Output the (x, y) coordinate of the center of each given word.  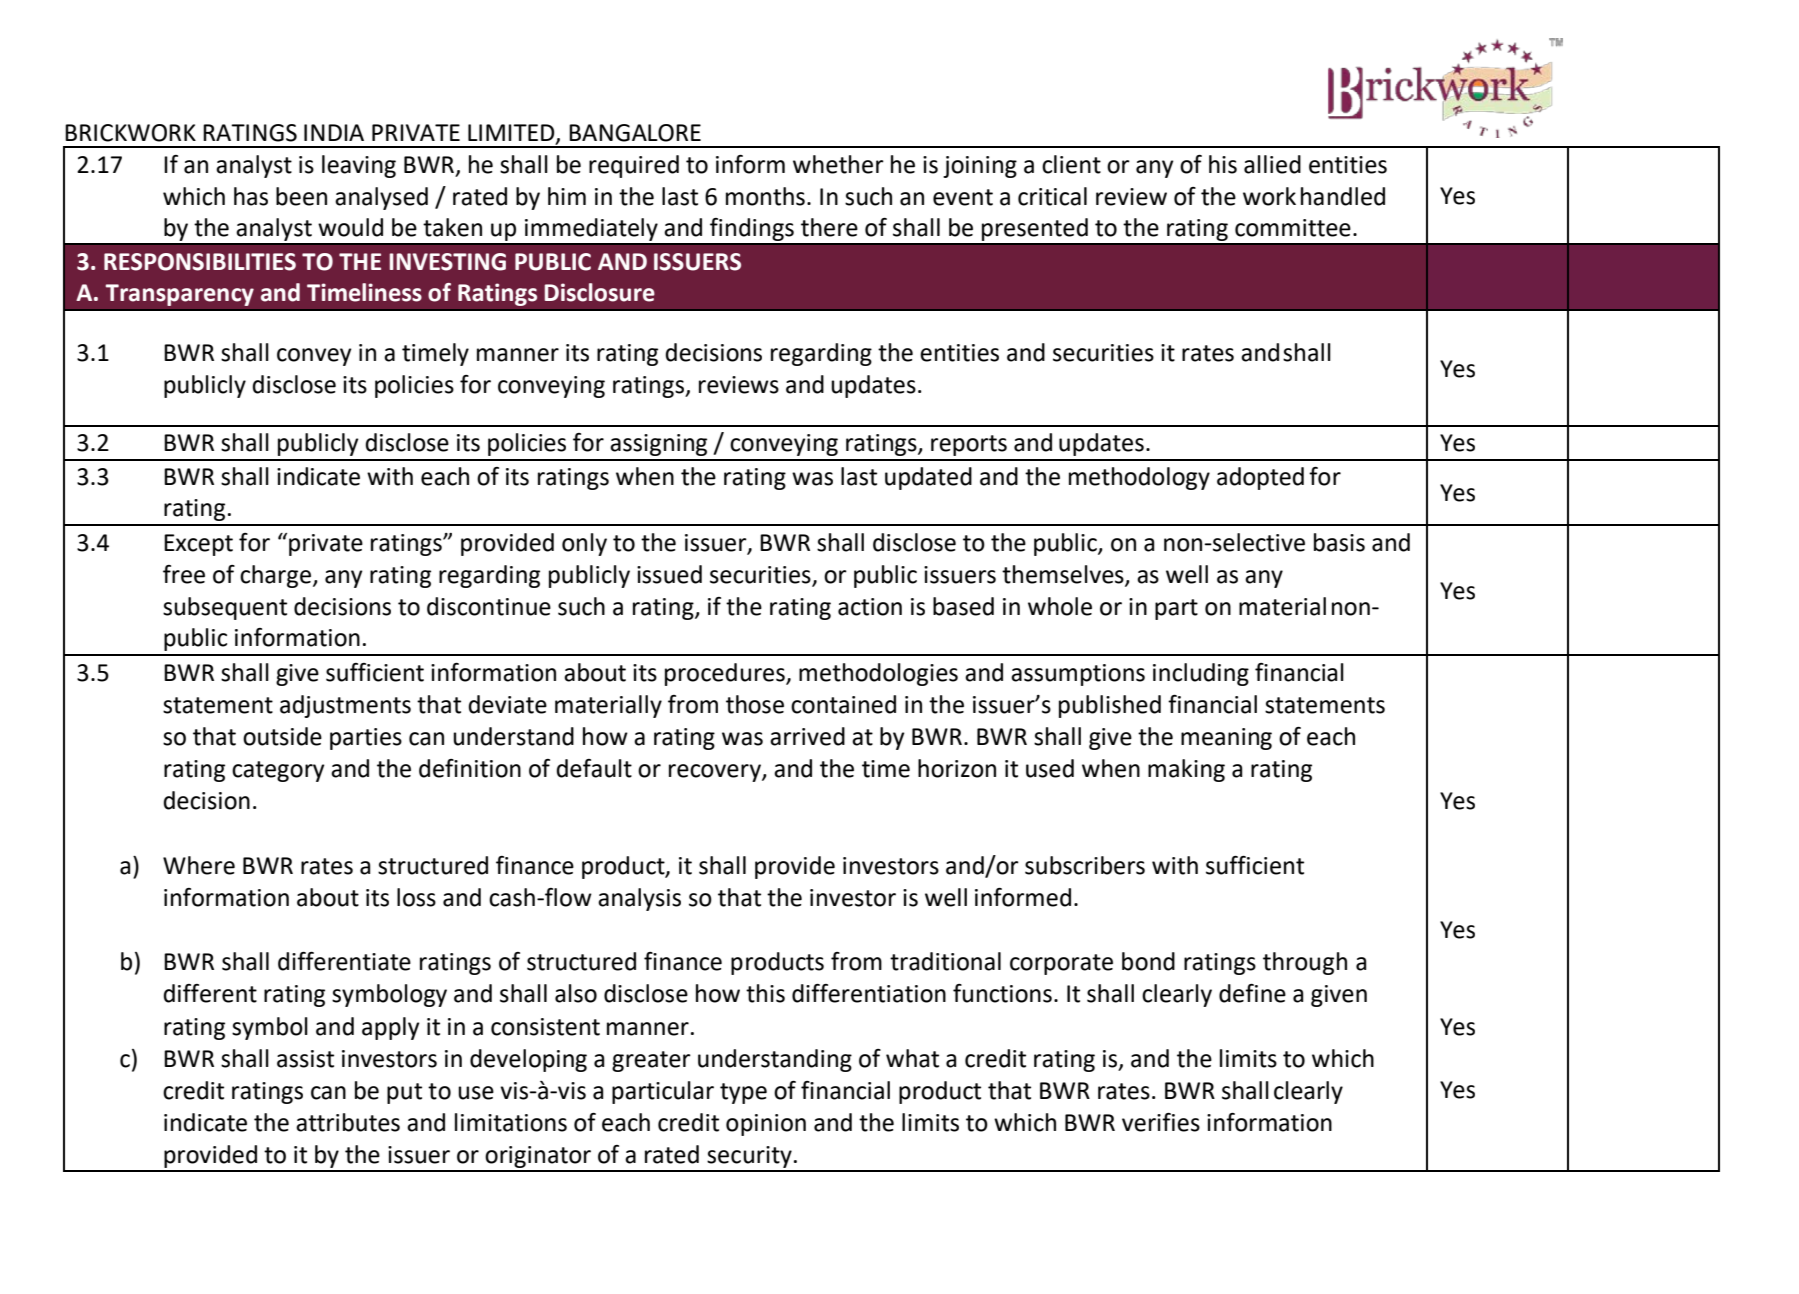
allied (1272, 164)
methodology (1139, 478)
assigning (658, 445)
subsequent (225, 608)
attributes (348, 1122)
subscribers (1085, 865)
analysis (639, 899)
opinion (766, 1125)
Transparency (180, 295)
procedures (726, 674)
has (251, 196)
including (1201, 674)
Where (199, 865)
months (765, 196)
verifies (1161, 1122)
